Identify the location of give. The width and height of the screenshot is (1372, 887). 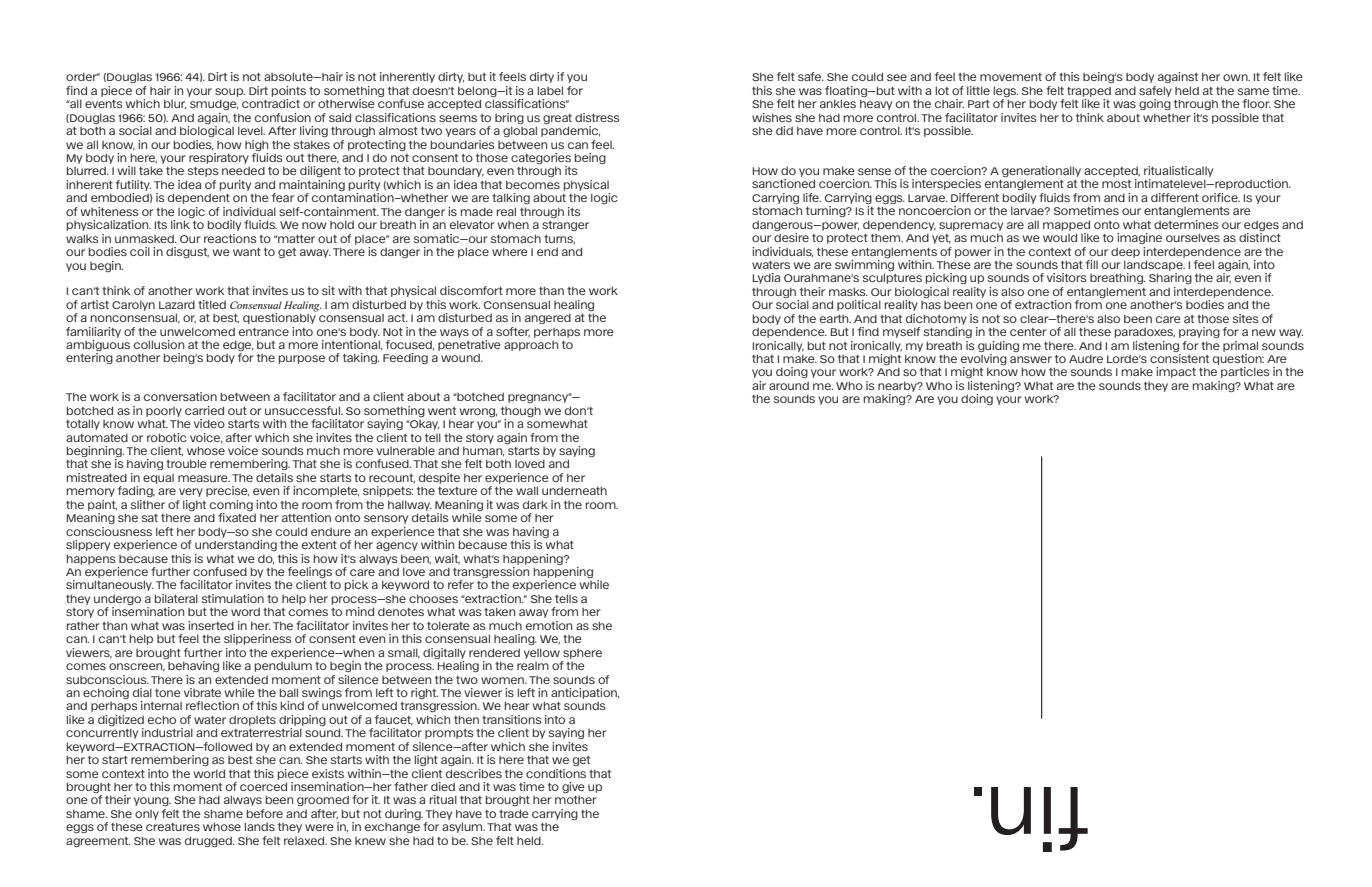
(573, 787).
